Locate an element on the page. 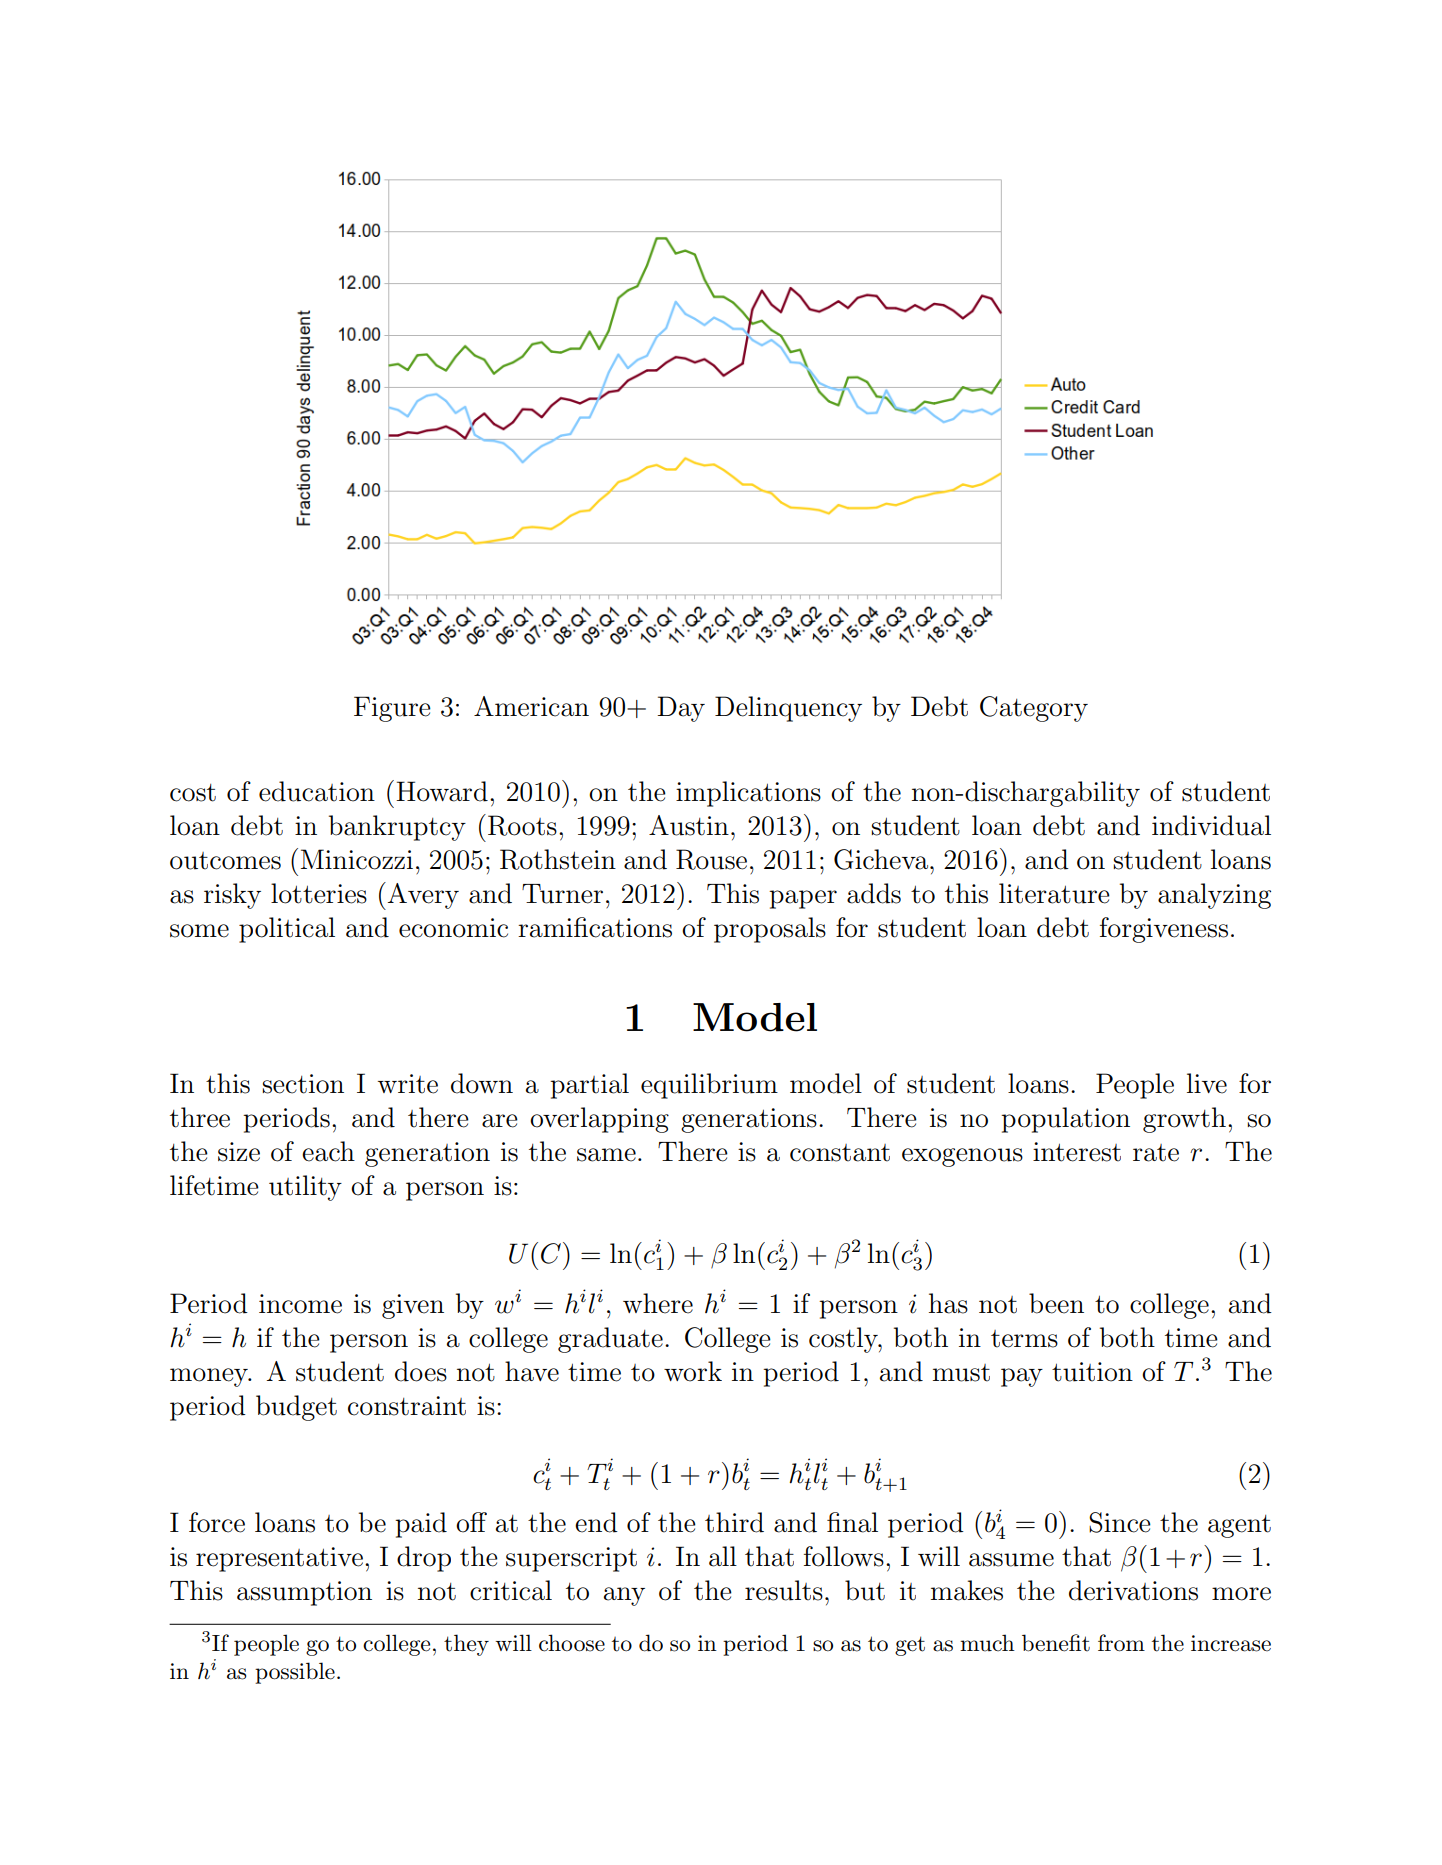  possible is located at coordinates (295, 1673).
